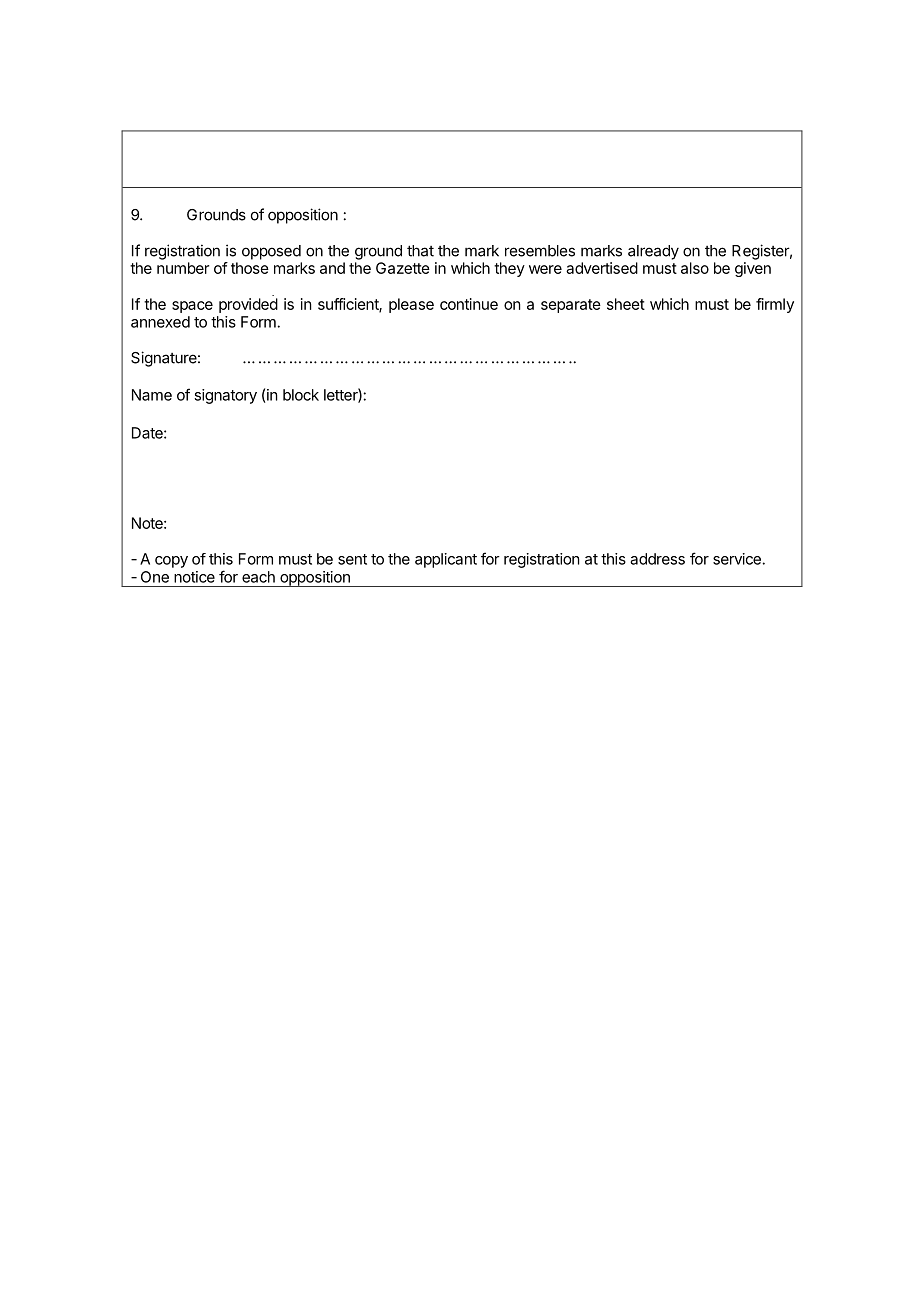  Describe the element at coordinates (225, 396) in the image. I see `signatory` at that location.
